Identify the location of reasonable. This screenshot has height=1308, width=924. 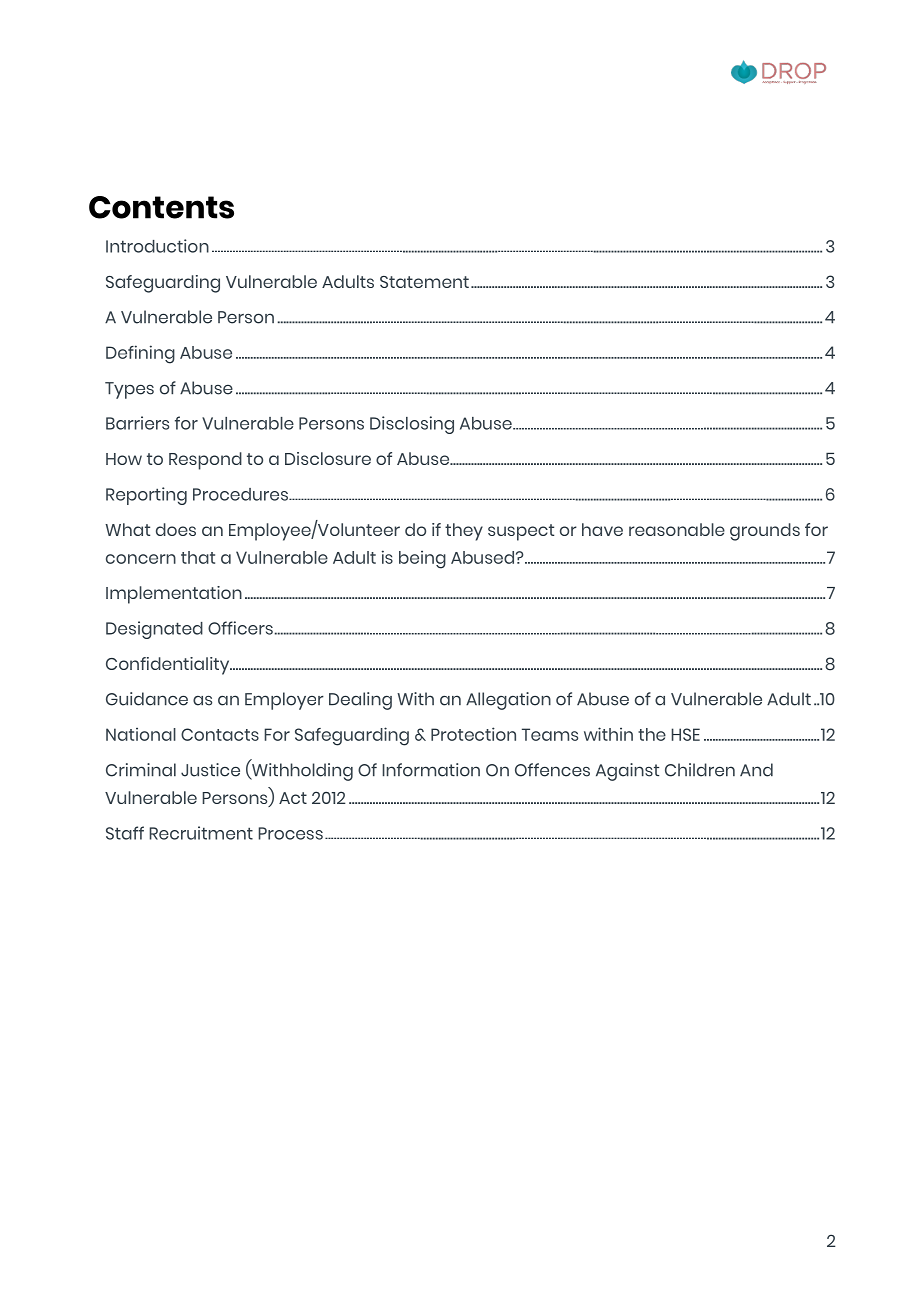
(677, 529).
